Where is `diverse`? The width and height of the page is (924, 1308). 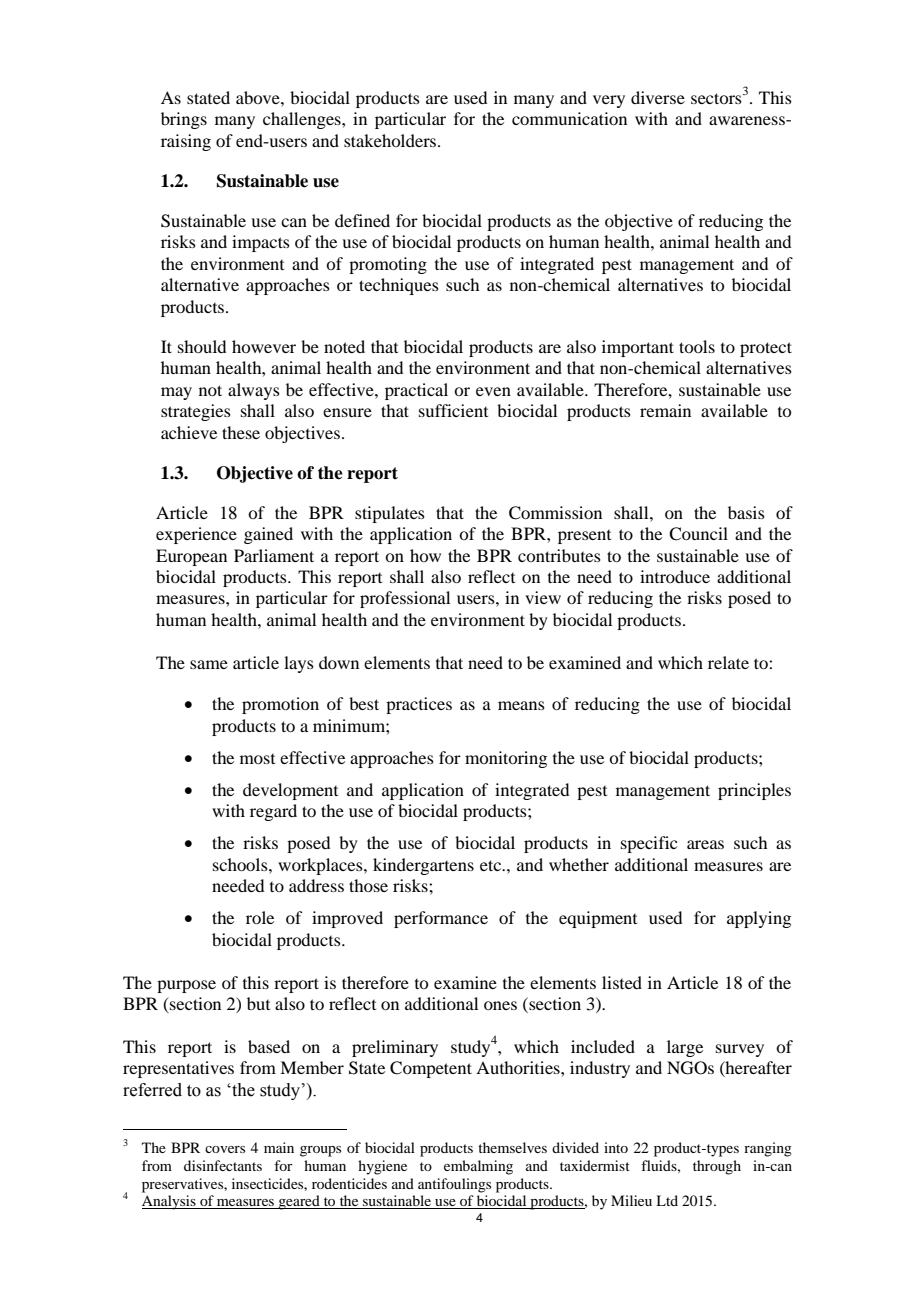 diverse is located at coordinates (658, 97).
